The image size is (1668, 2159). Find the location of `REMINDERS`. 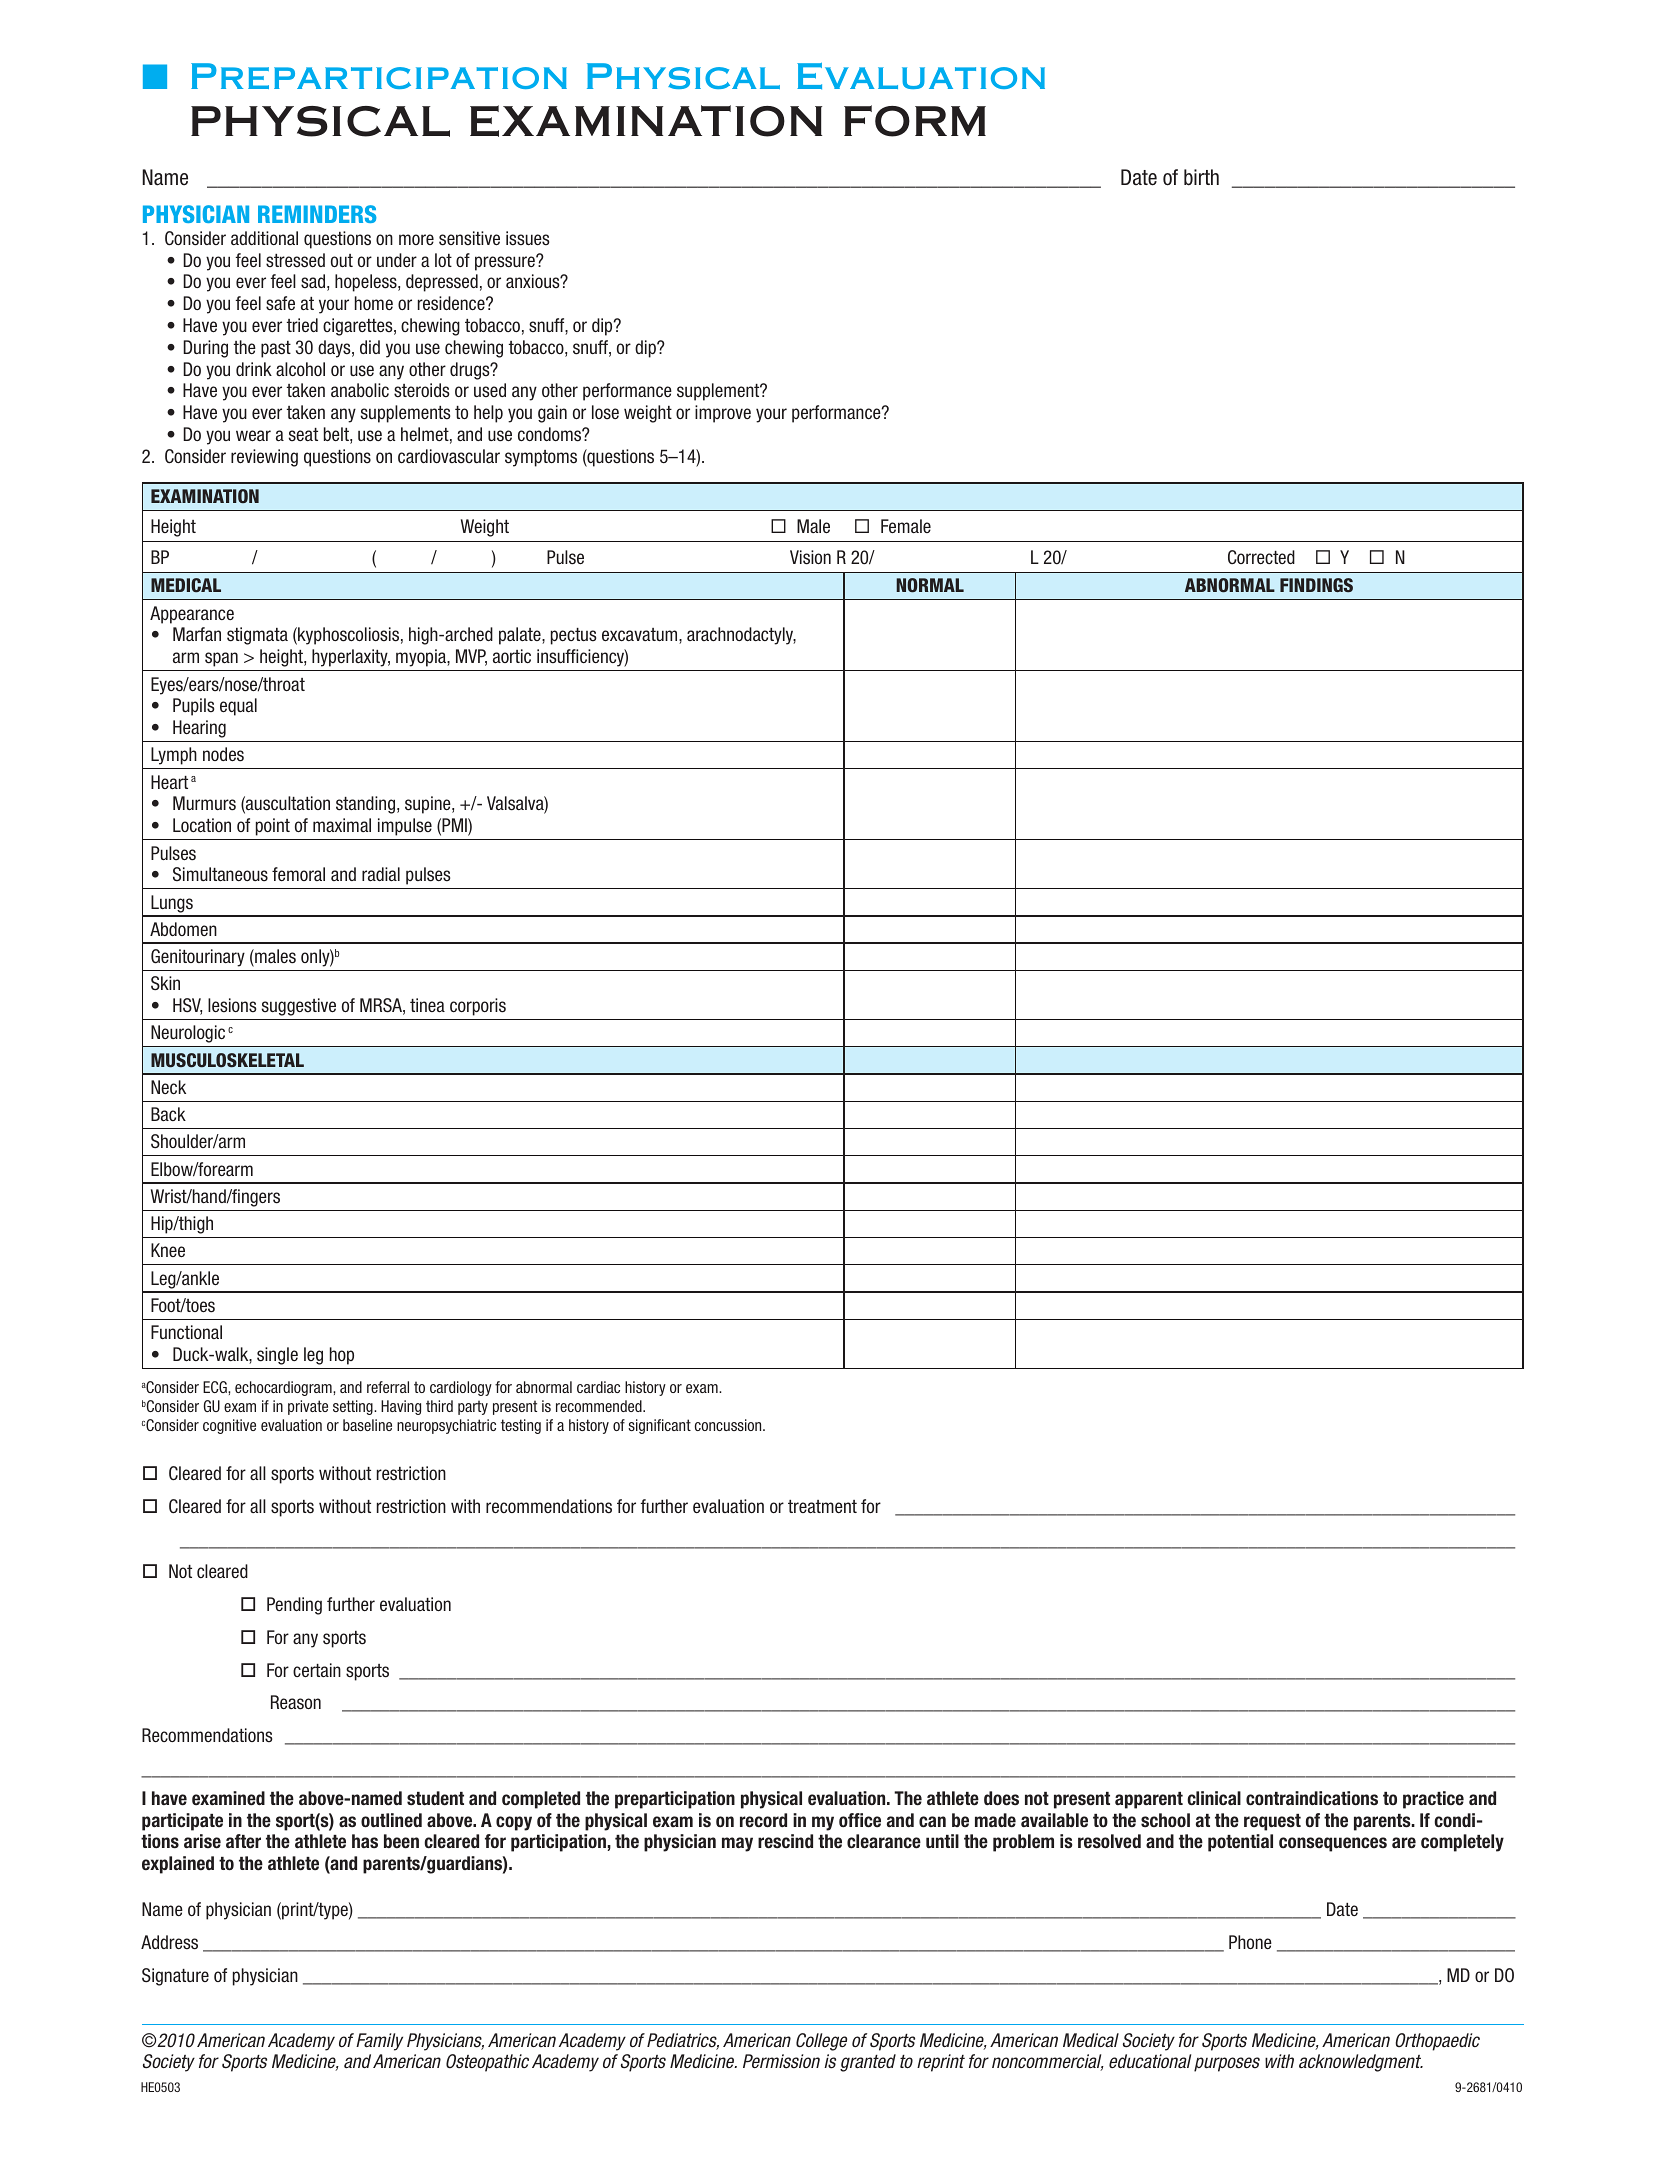

REMINDERS is located at coordinates (317, 214).
